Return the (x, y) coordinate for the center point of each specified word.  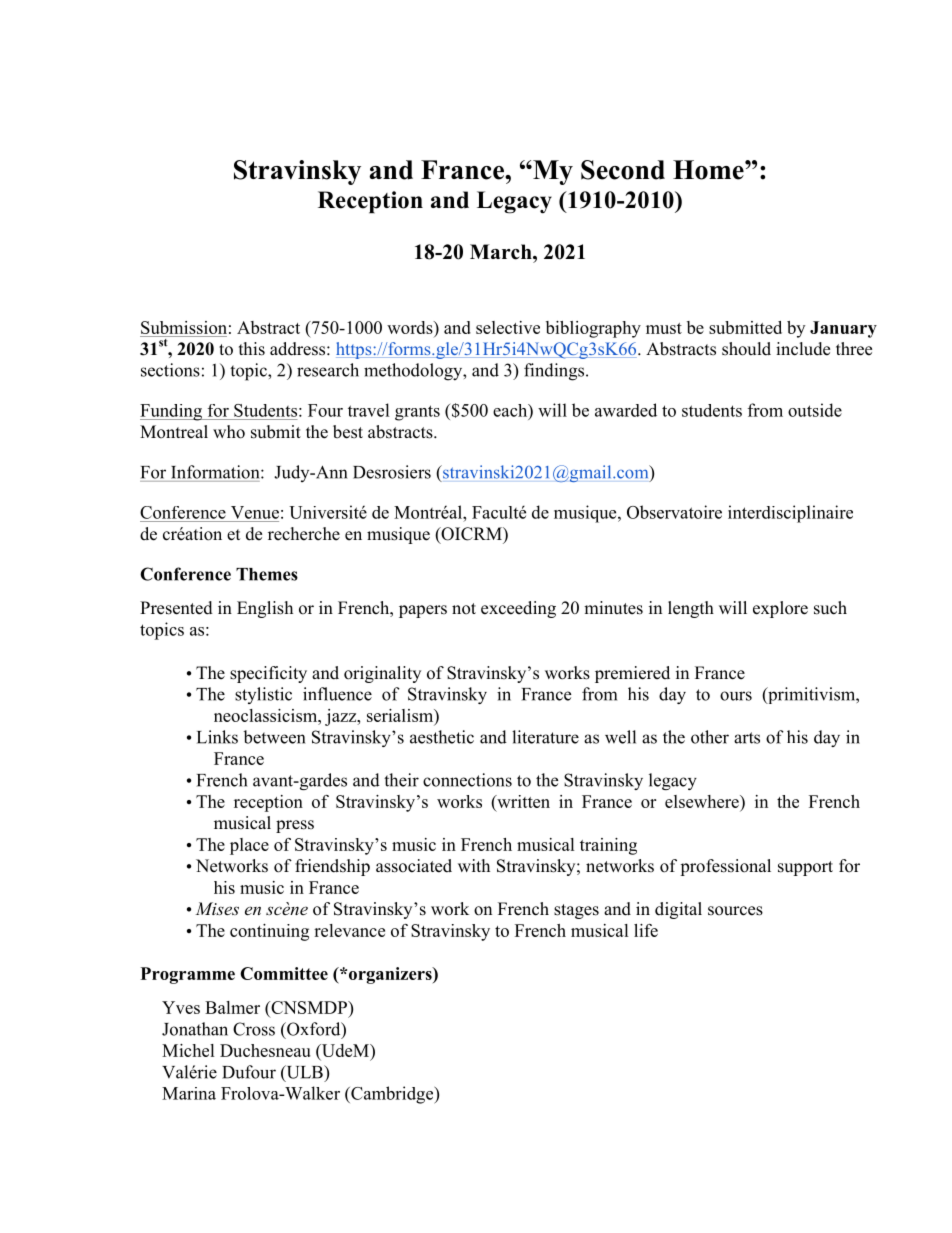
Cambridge (392, 1095)
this (252, 349)
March (502, 252)
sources (735, 911)
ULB (304, 1073)
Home (709, 170)
